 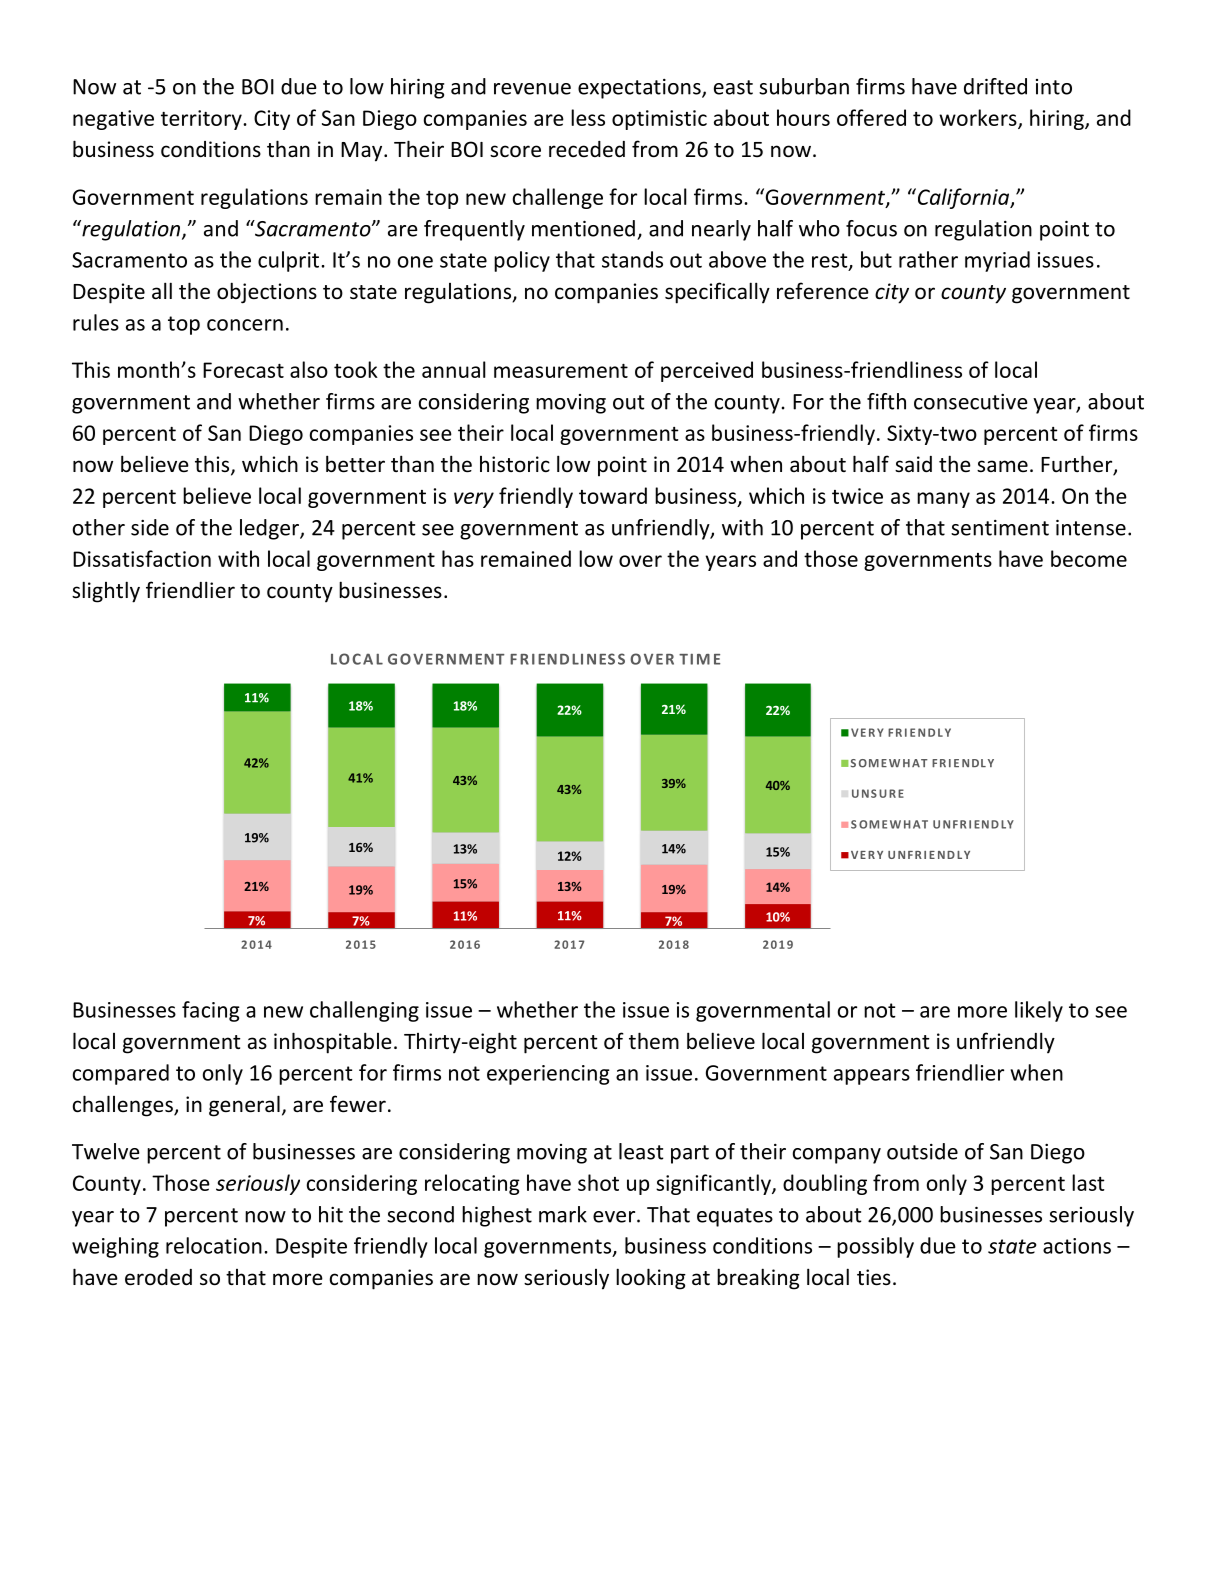 I want to click on eroded, so click(x=158, y=1277).
